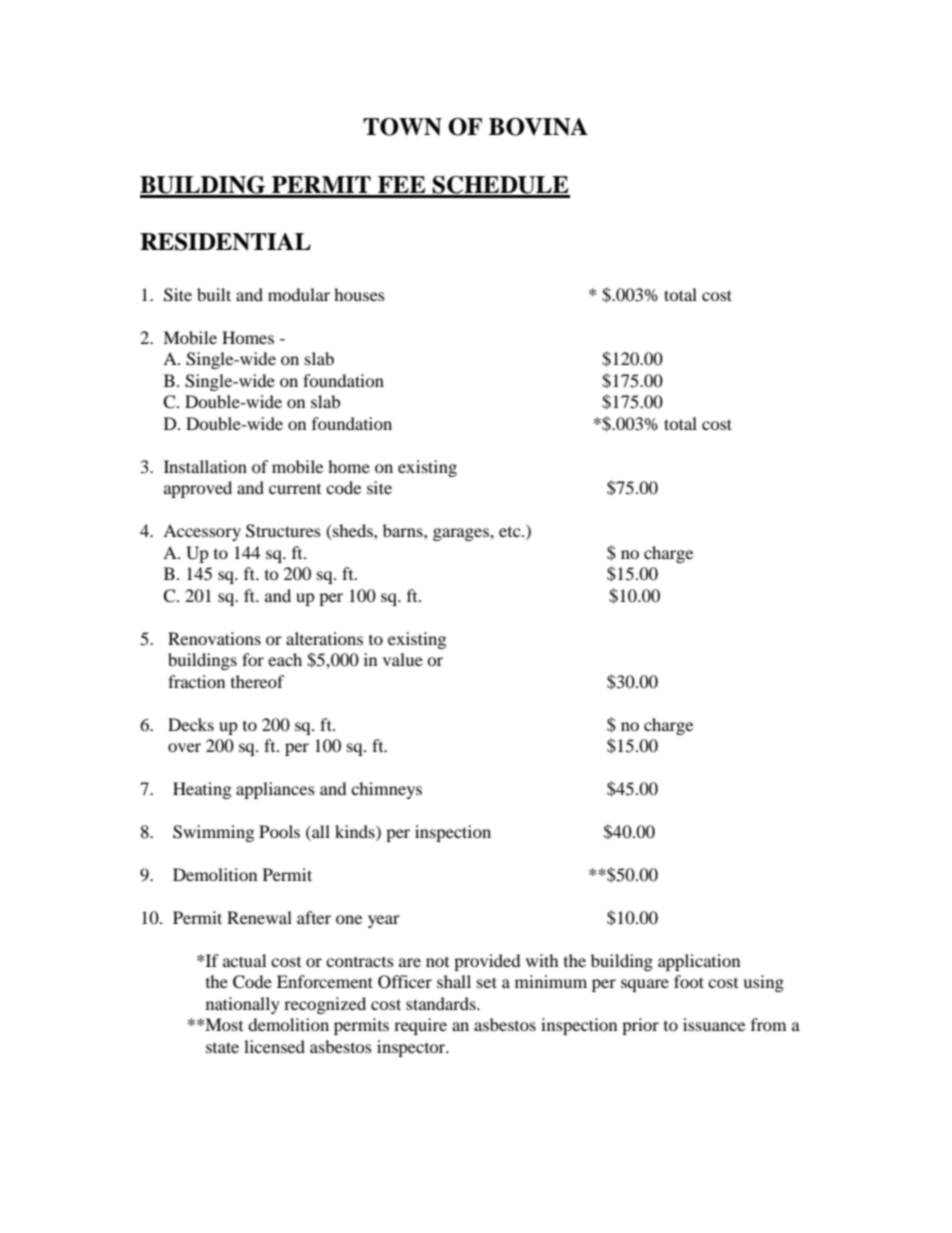  I want to click on application, so click(699, 962).
